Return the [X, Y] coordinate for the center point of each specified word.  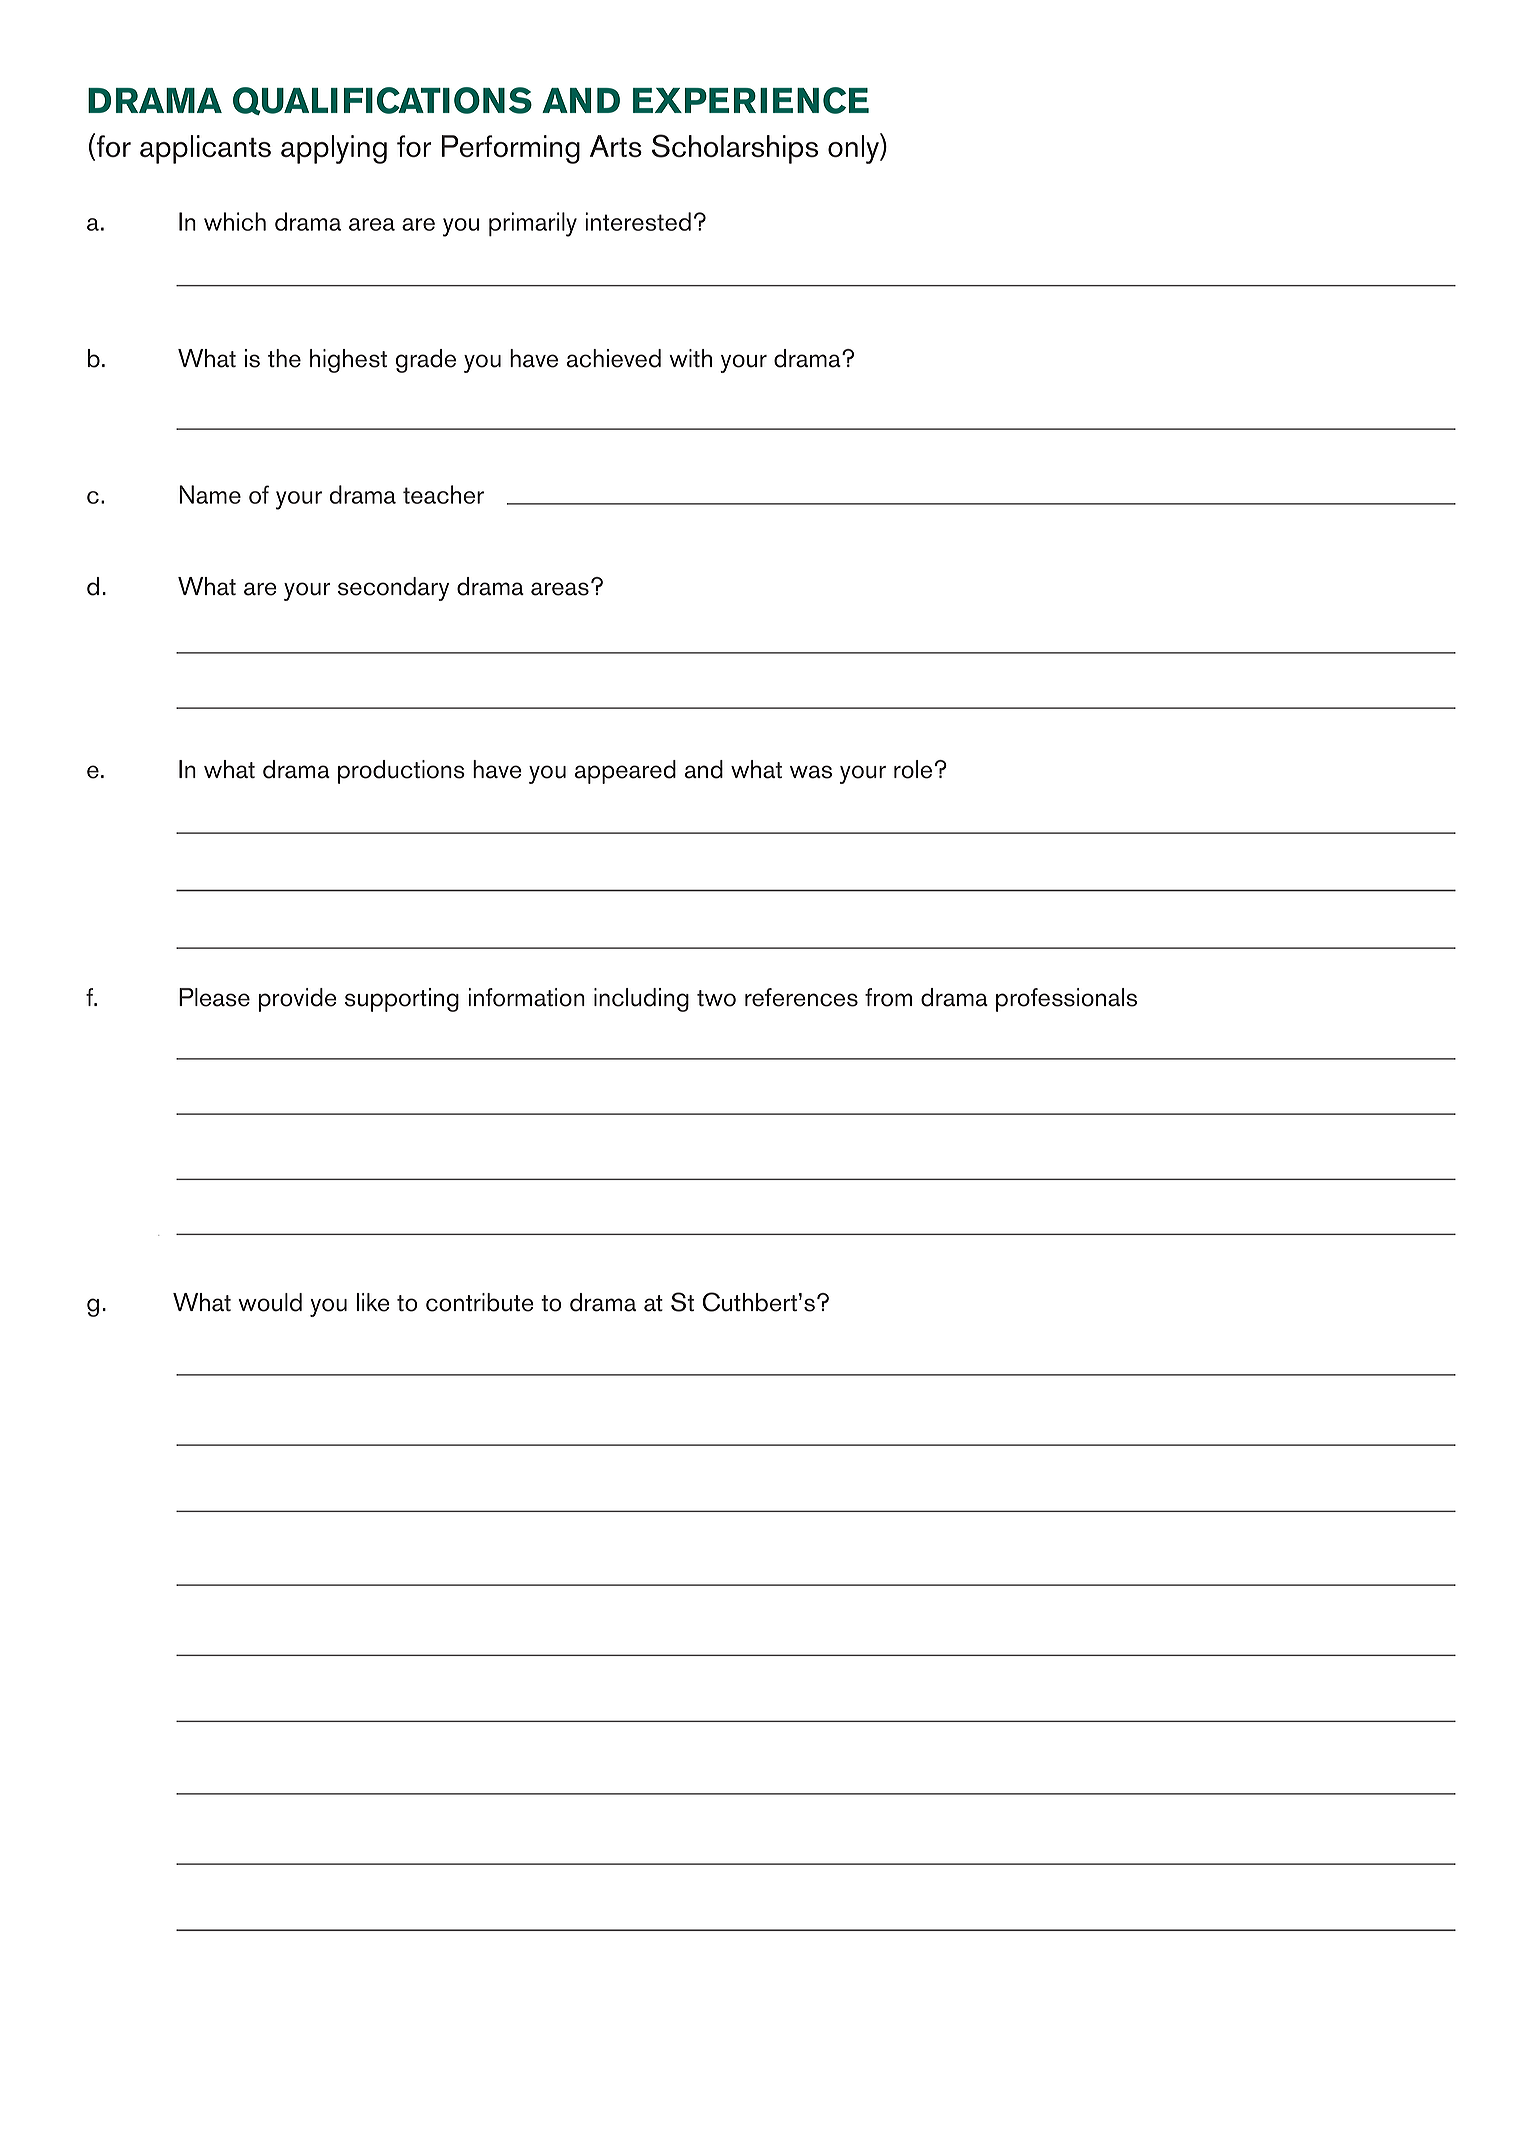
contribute [480, 1302]
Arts [616, 146]
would [270, 1302]
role [913, 769]
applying [334, 149]
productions [401, 772]
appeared [625, 772]
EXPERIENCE [751, 100]
